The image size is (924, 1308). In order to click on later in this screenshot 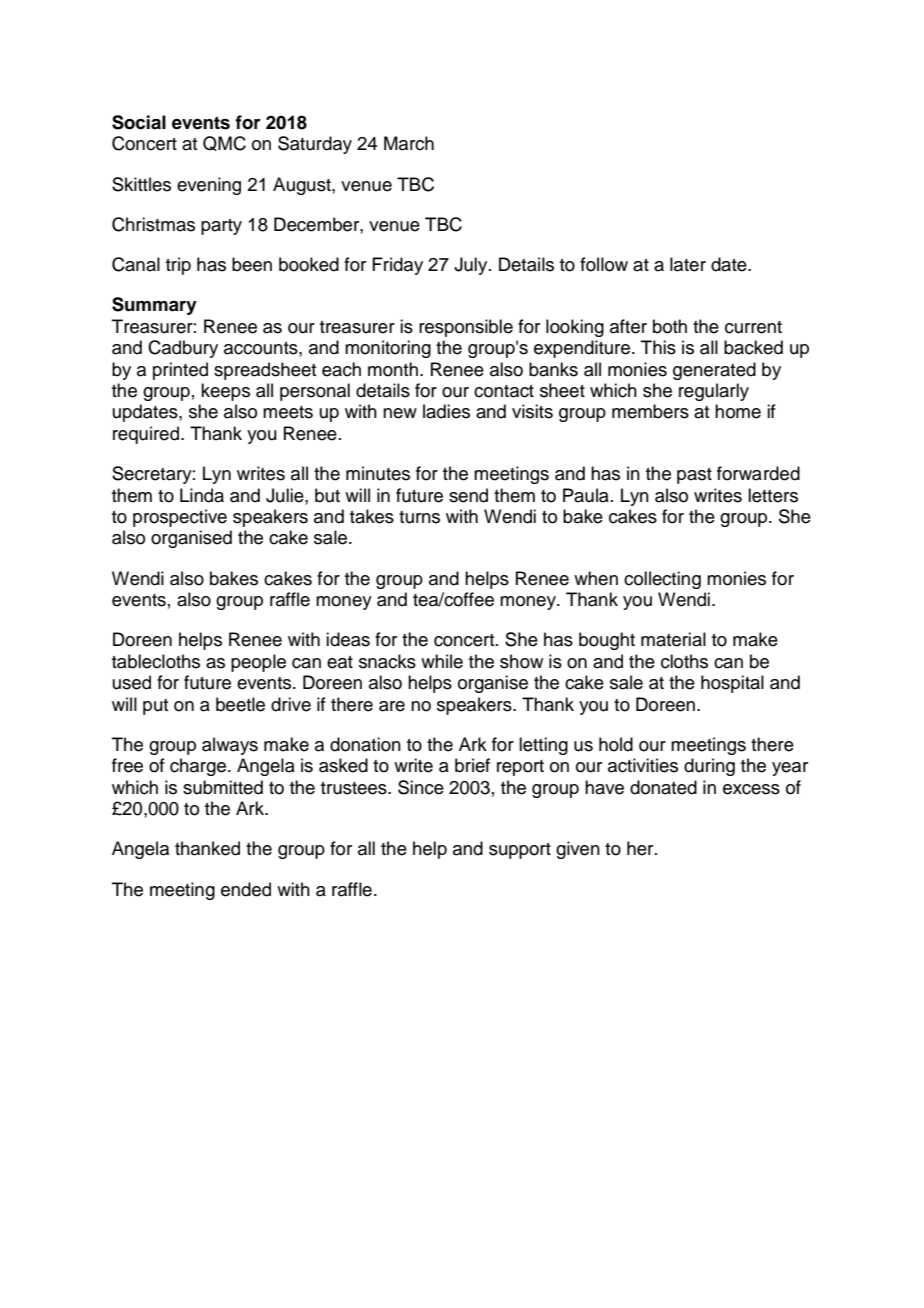, I will do `click(688, 264)`.
